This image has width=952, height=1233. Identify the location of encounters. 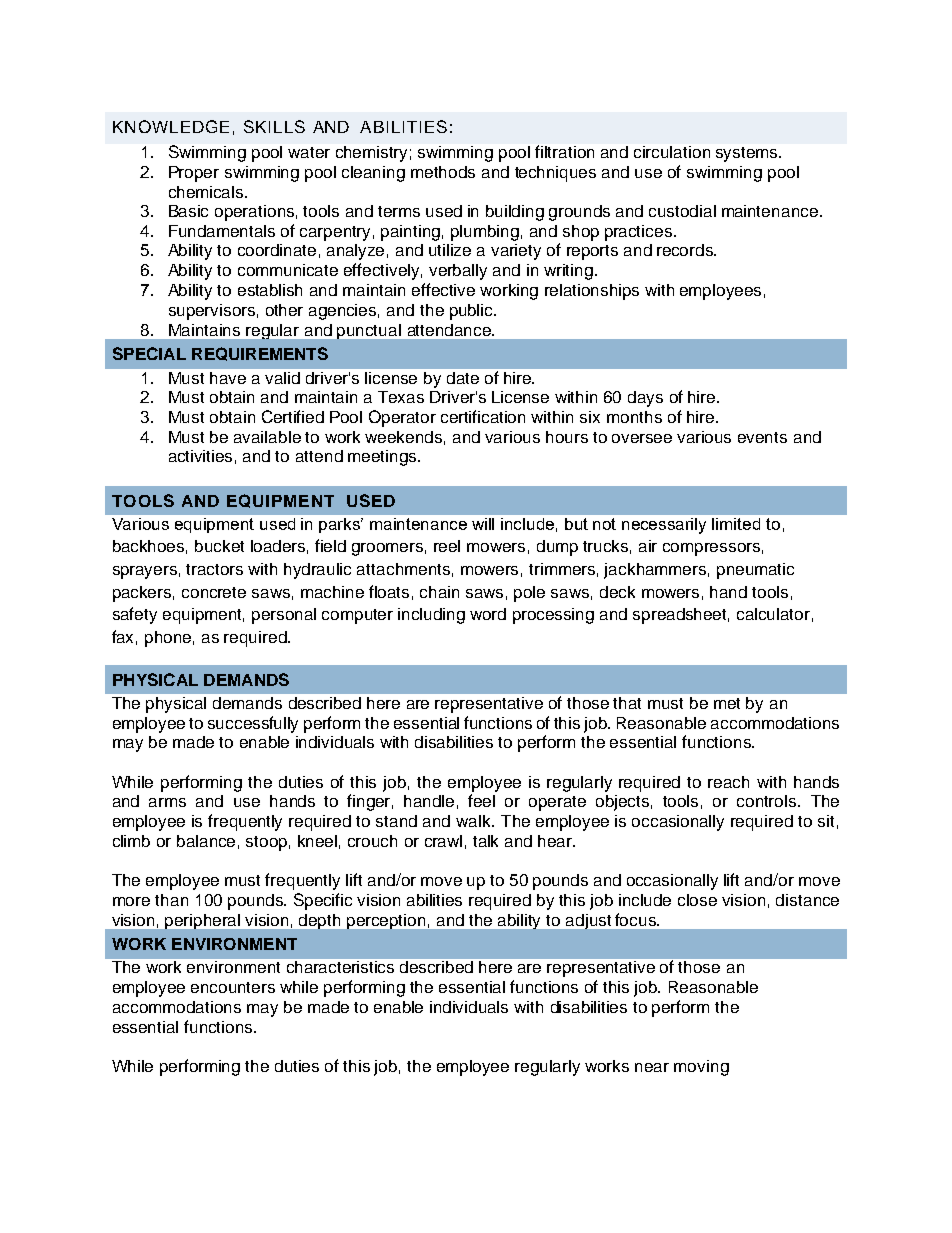
(233, 987).
